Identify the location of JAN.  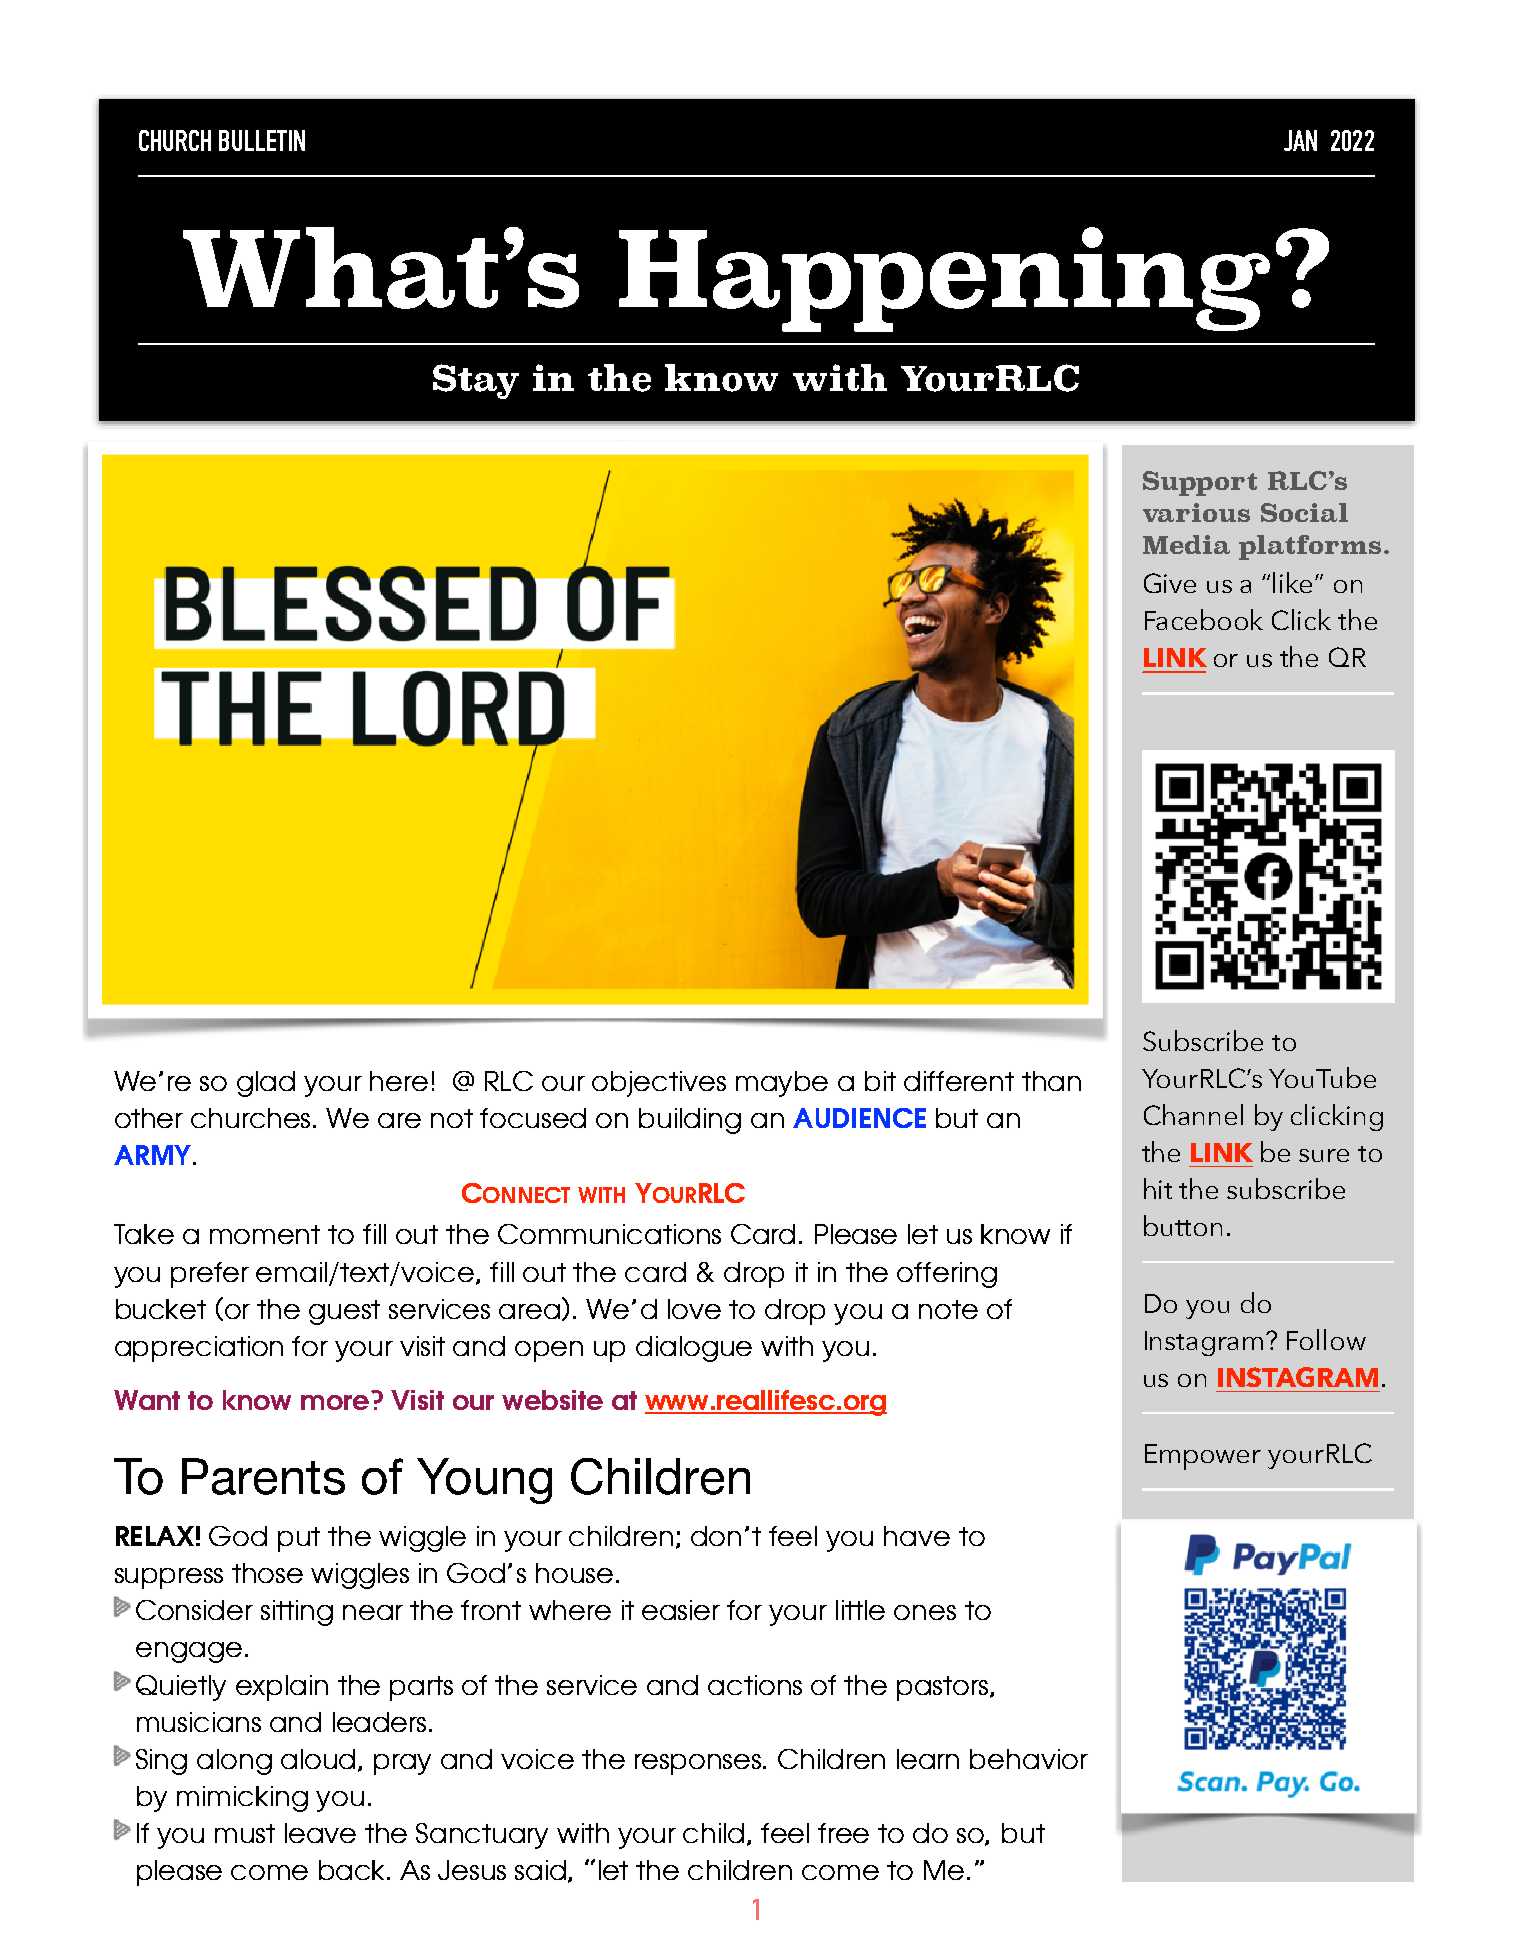
(1300, 140).
